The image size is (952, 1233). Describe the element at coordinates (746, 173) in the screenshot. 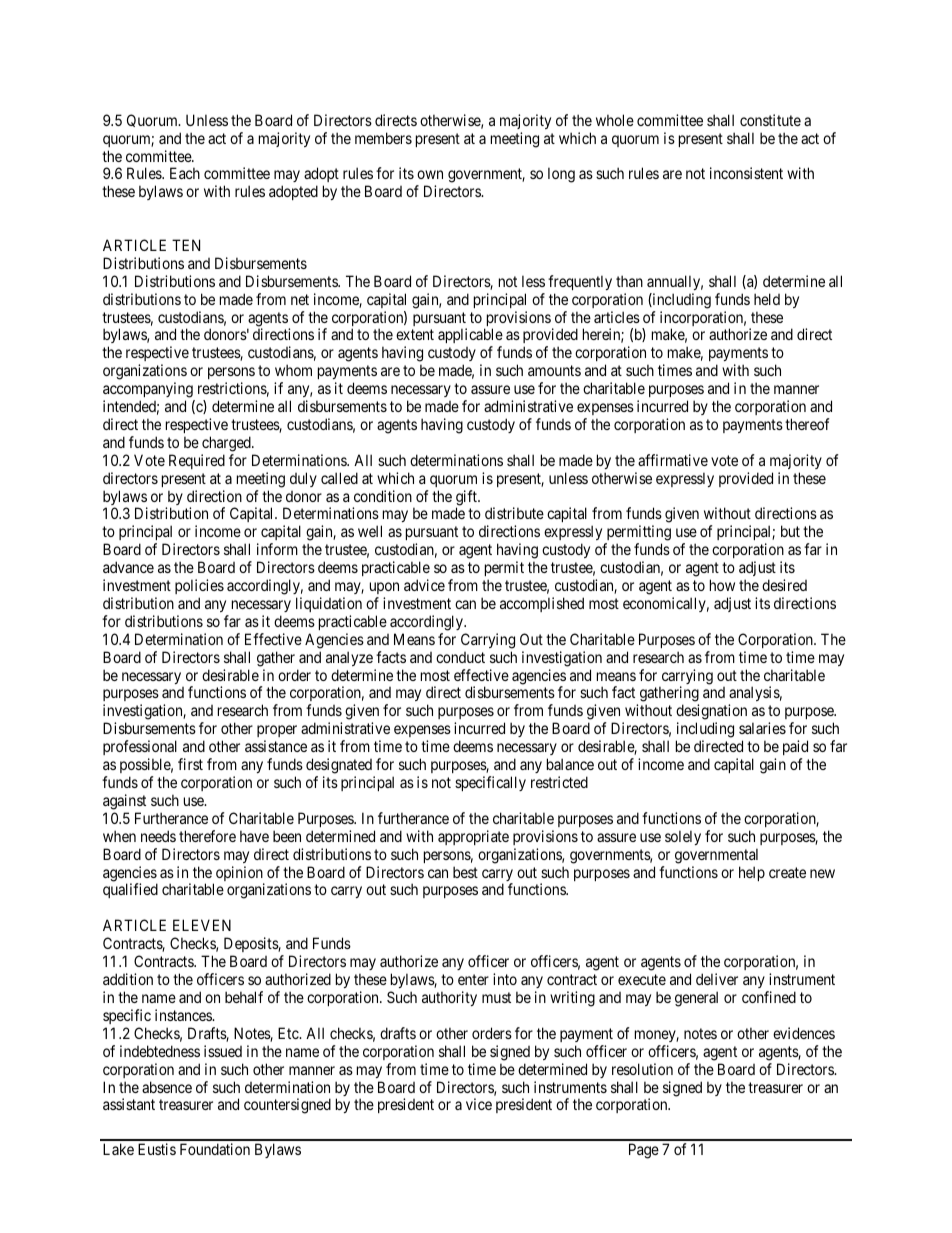

I see `inconsistent` at that location.
